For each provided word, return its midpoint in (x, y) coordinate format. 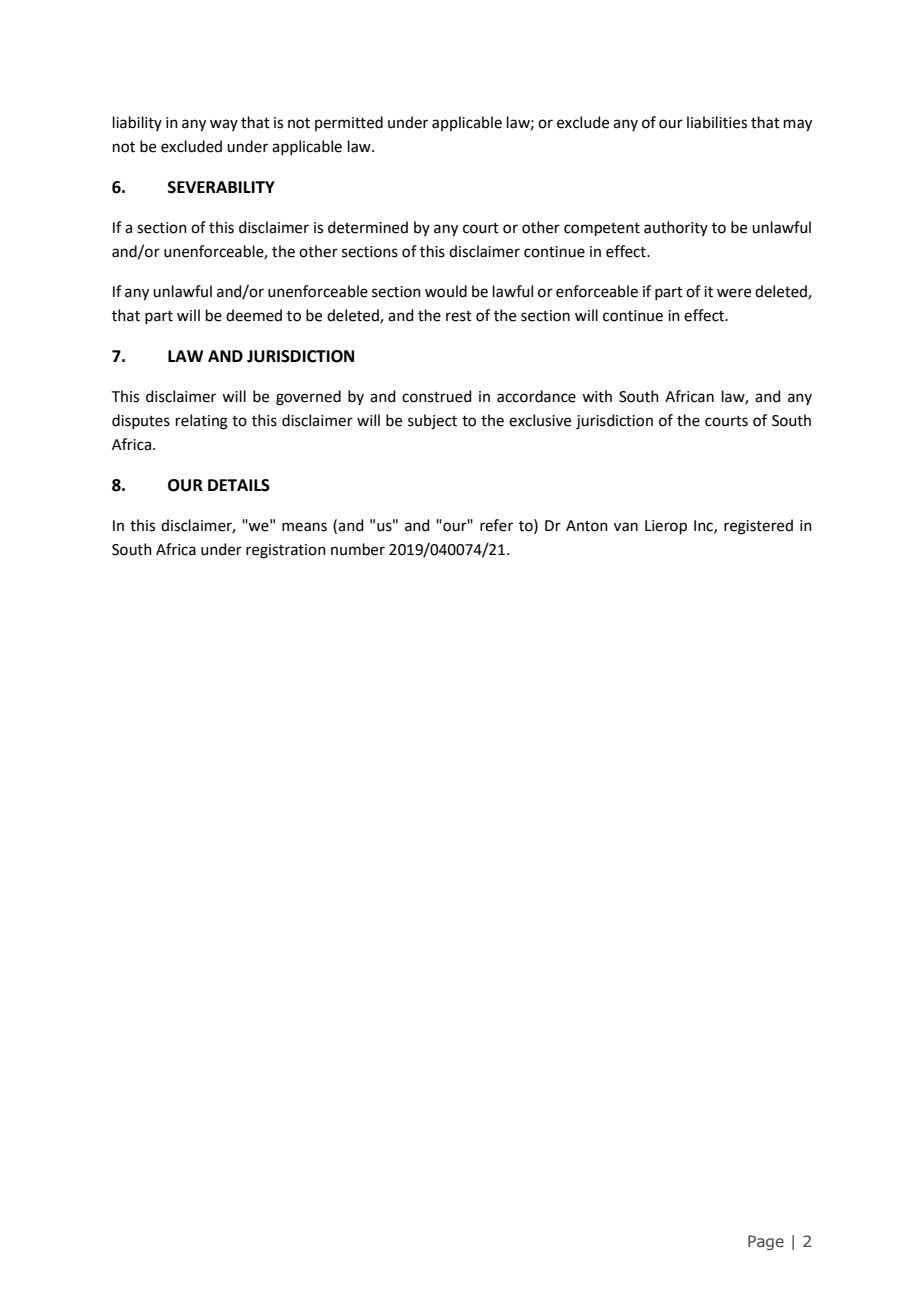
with (597, 396)
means (304, 527)
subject (432, 422)
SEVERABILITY (221, 187)
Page (766, 1242)
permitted (349, 123)
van (626, 527)
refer (496, 525)
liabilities (717, 122)
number (358, 549)
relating (202, 422)
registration (286, 551)
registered (758, 527)
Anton (587, 526)
